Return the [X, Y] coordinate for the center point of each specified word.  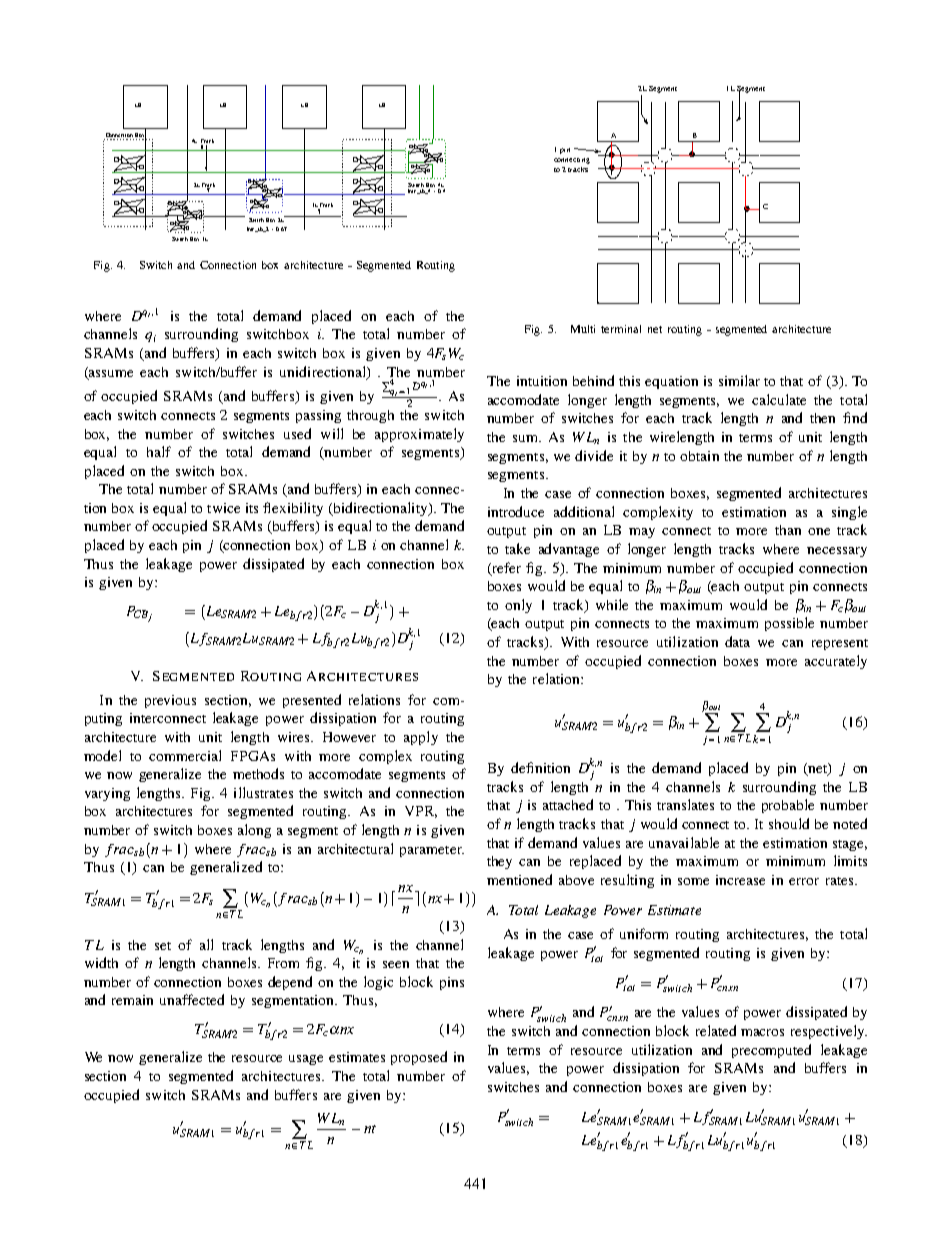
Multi [583, 329]
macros [762, 1032]
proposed [419, 1058]
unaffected [192, 999]
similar [739, 380]
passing [318, 416]
